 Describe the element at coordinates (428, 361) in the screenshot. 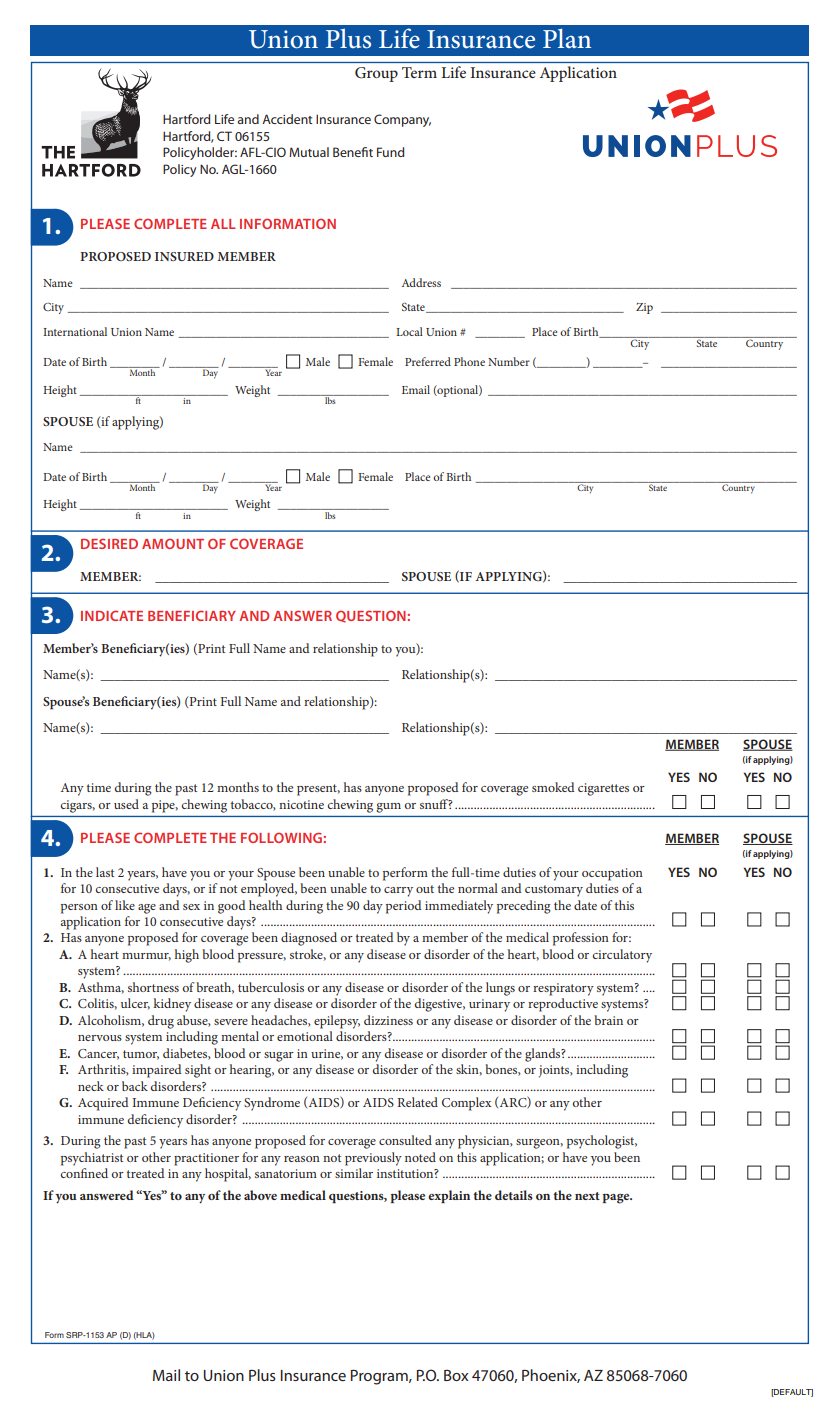

I see `Preferred` at that location.
